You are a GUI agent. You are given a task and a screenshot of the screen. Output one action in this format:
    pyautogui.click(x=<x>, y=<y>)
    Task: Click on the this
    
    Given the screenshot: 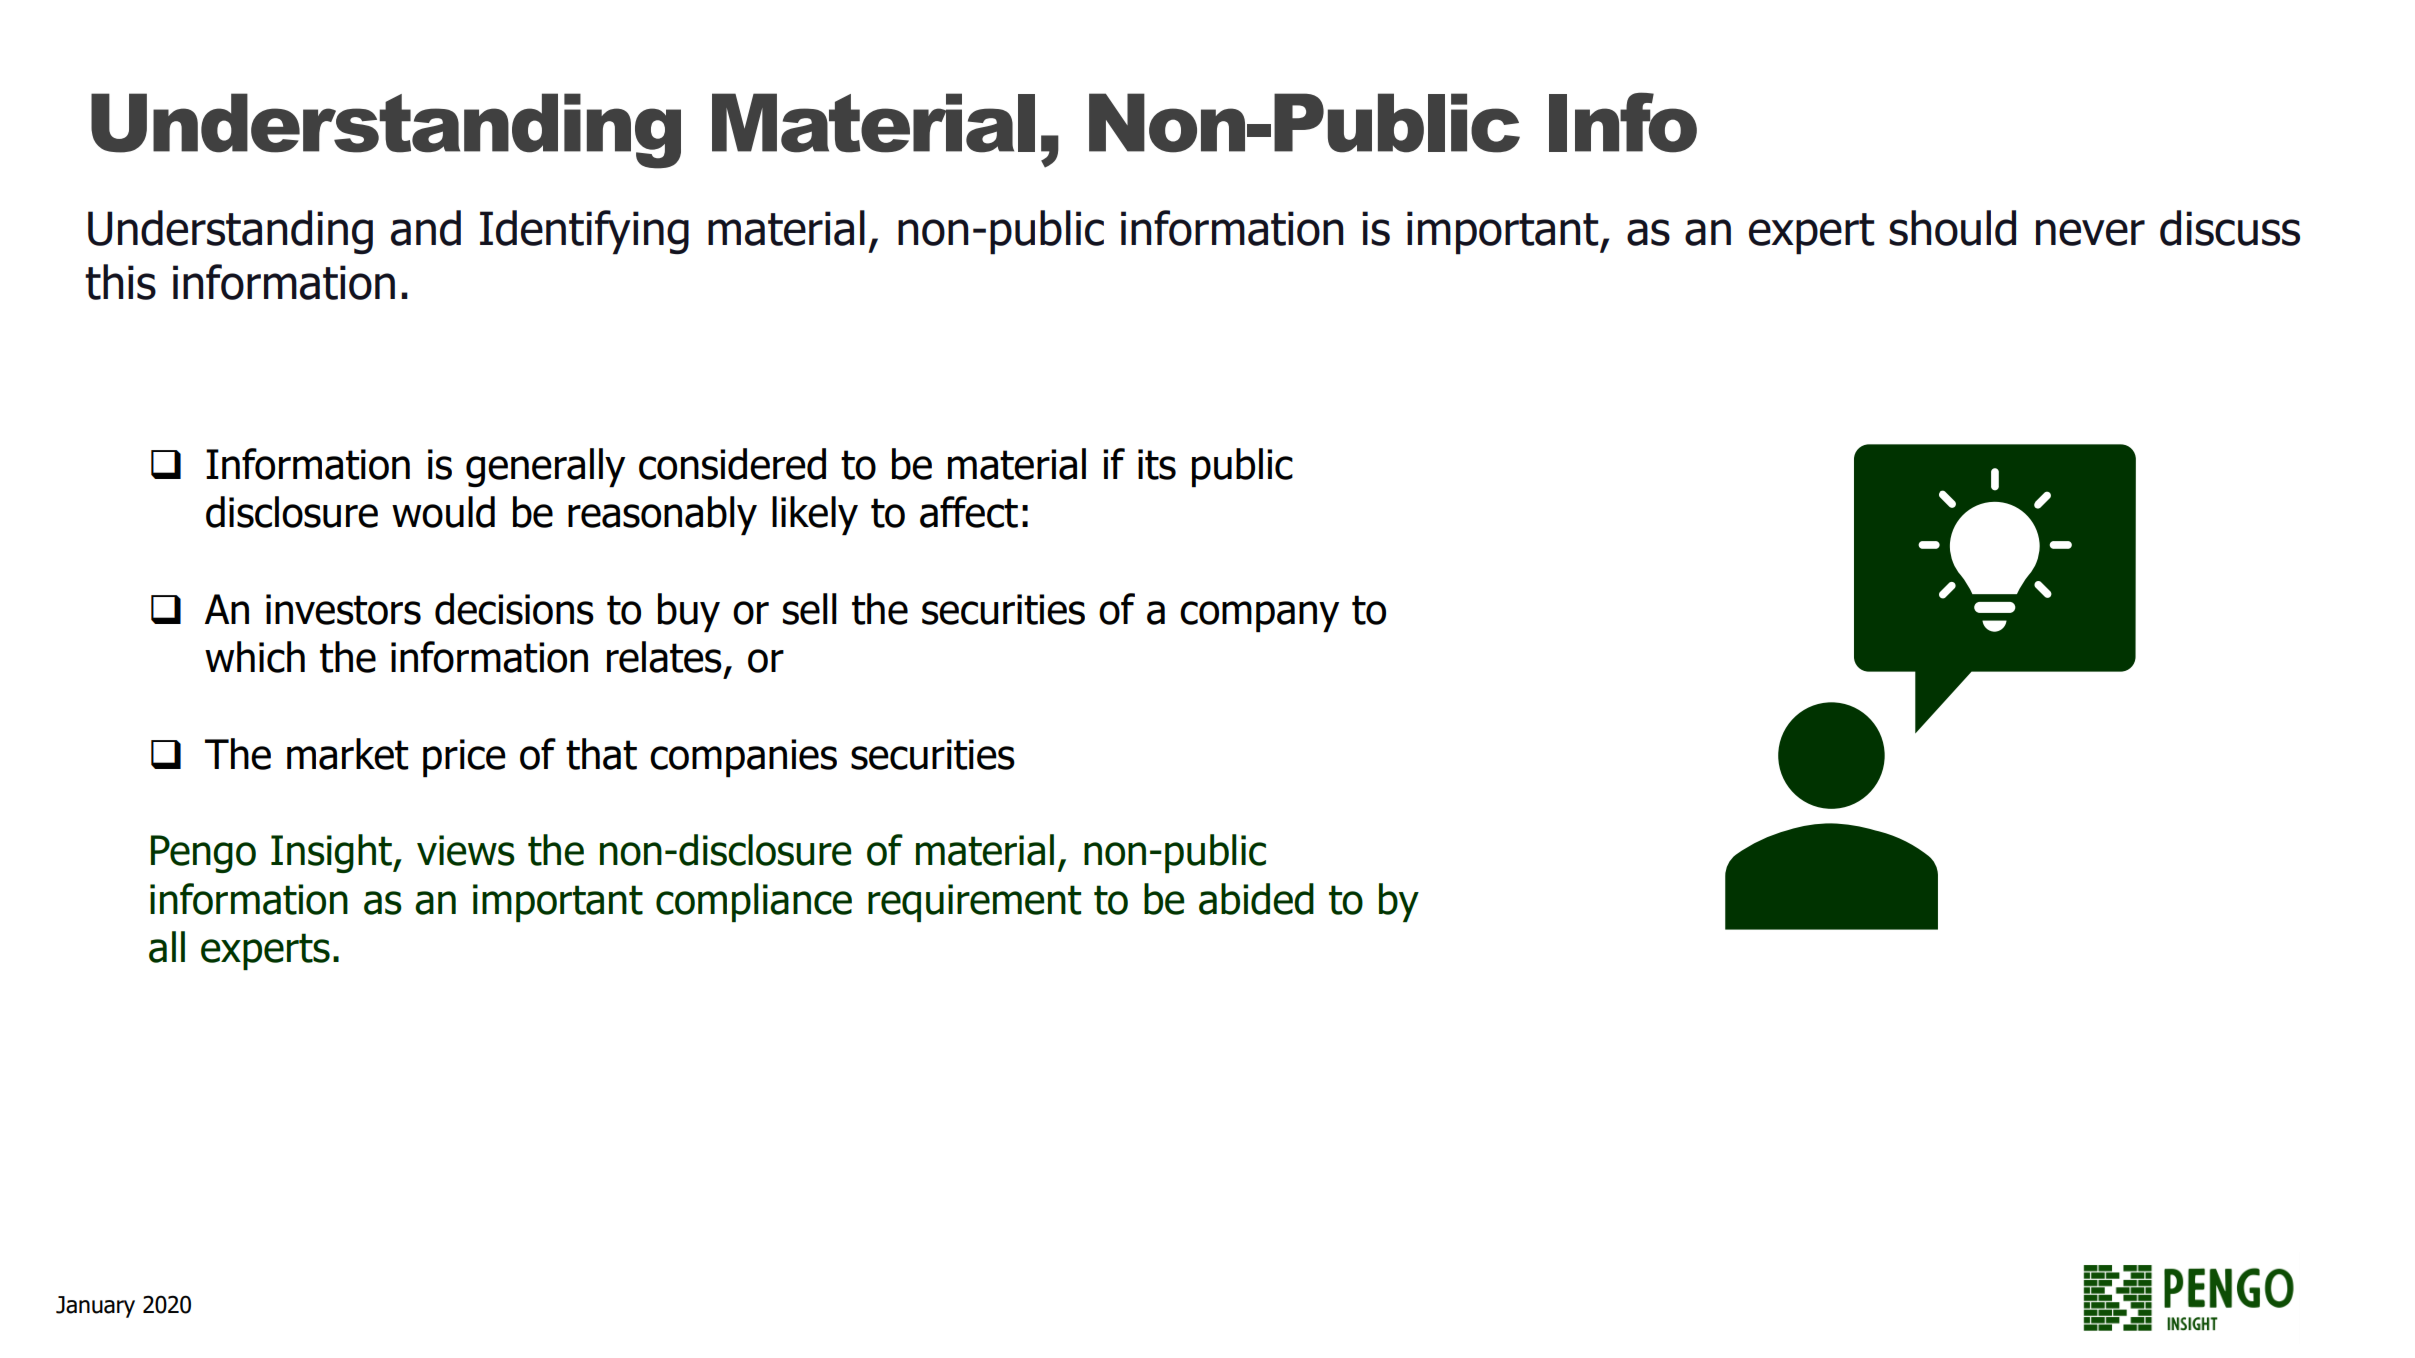 What is the action you would take?
    pyautogui.click(x=120, y=282)
